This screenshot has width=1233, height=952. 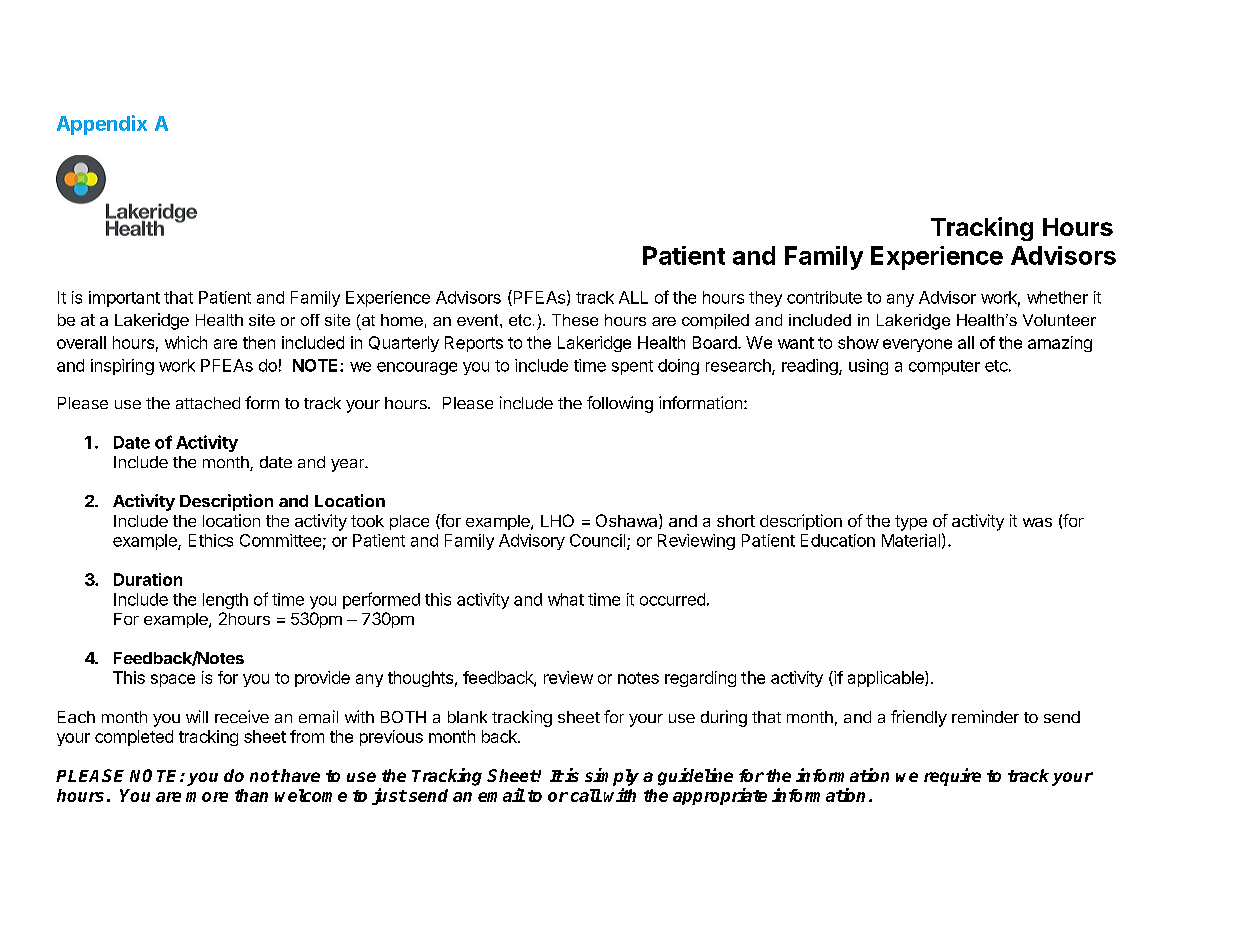 I want to click on more, so click(x=207, y=797).
